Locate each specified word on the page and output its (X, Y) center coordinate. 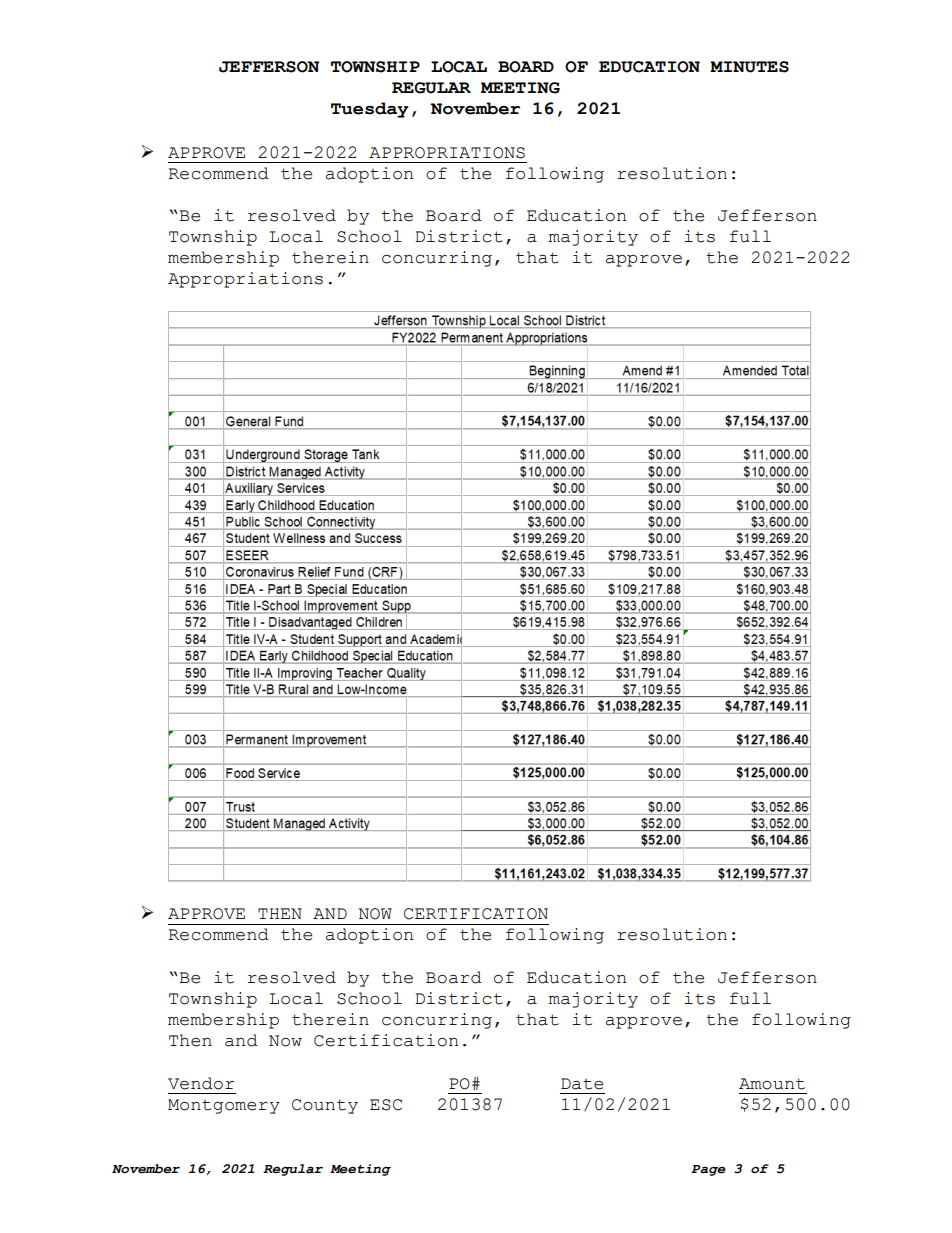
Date (582, 1084)
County (325, 1106)
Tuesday (369, 110)
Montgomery (224, 1106)
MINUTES (749, 67)
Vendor (201, 1083)
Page (708, 1170)
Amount (772, 1084)
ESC (386, 1105)
